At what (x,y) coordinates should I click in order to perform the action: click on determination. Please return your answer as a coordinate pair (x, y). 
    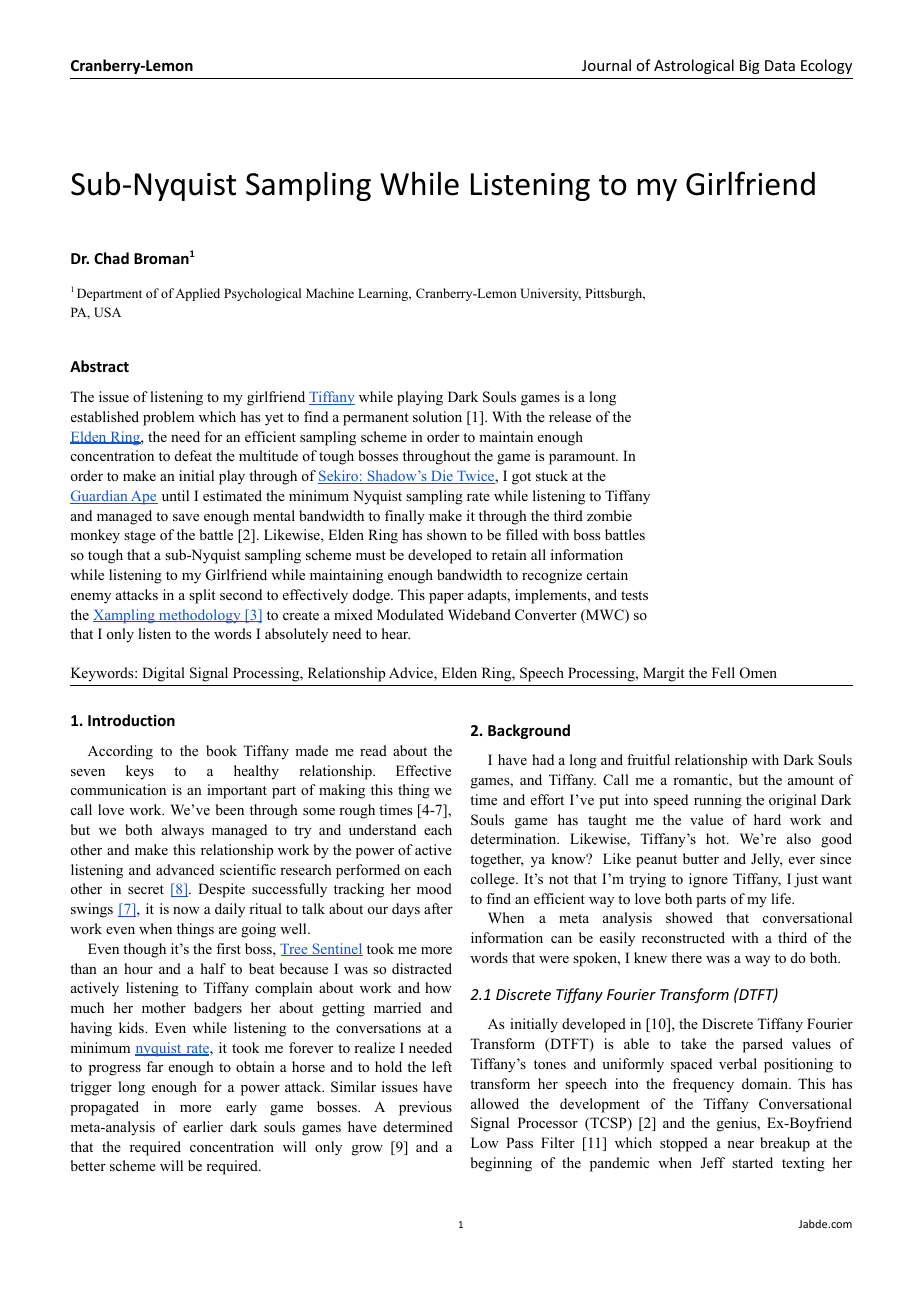
    Looking at the image, I should click on (515, 838).
